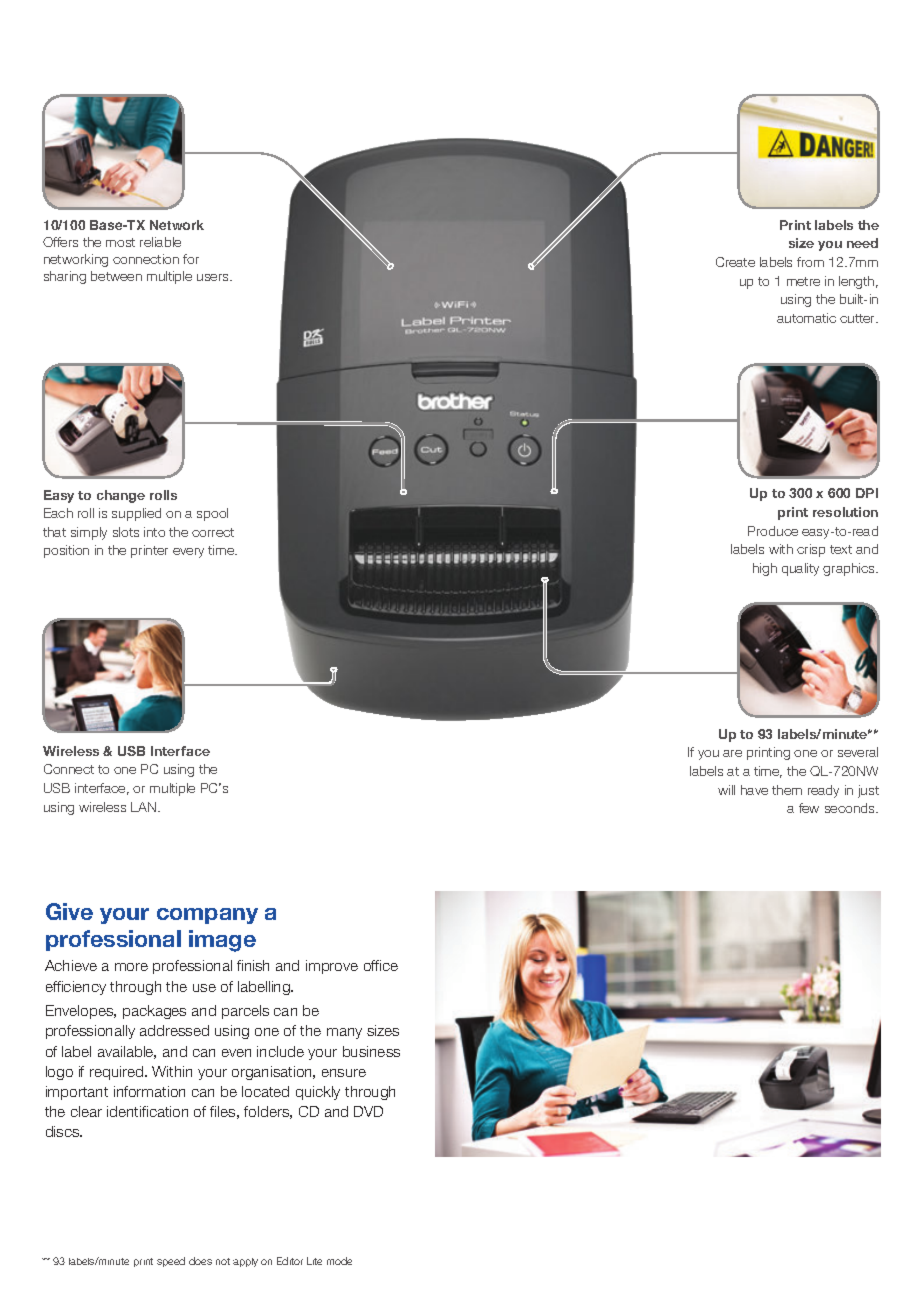  Describe the element at coordinates (809, 808) in the screenshot. I see `few` at that location.
